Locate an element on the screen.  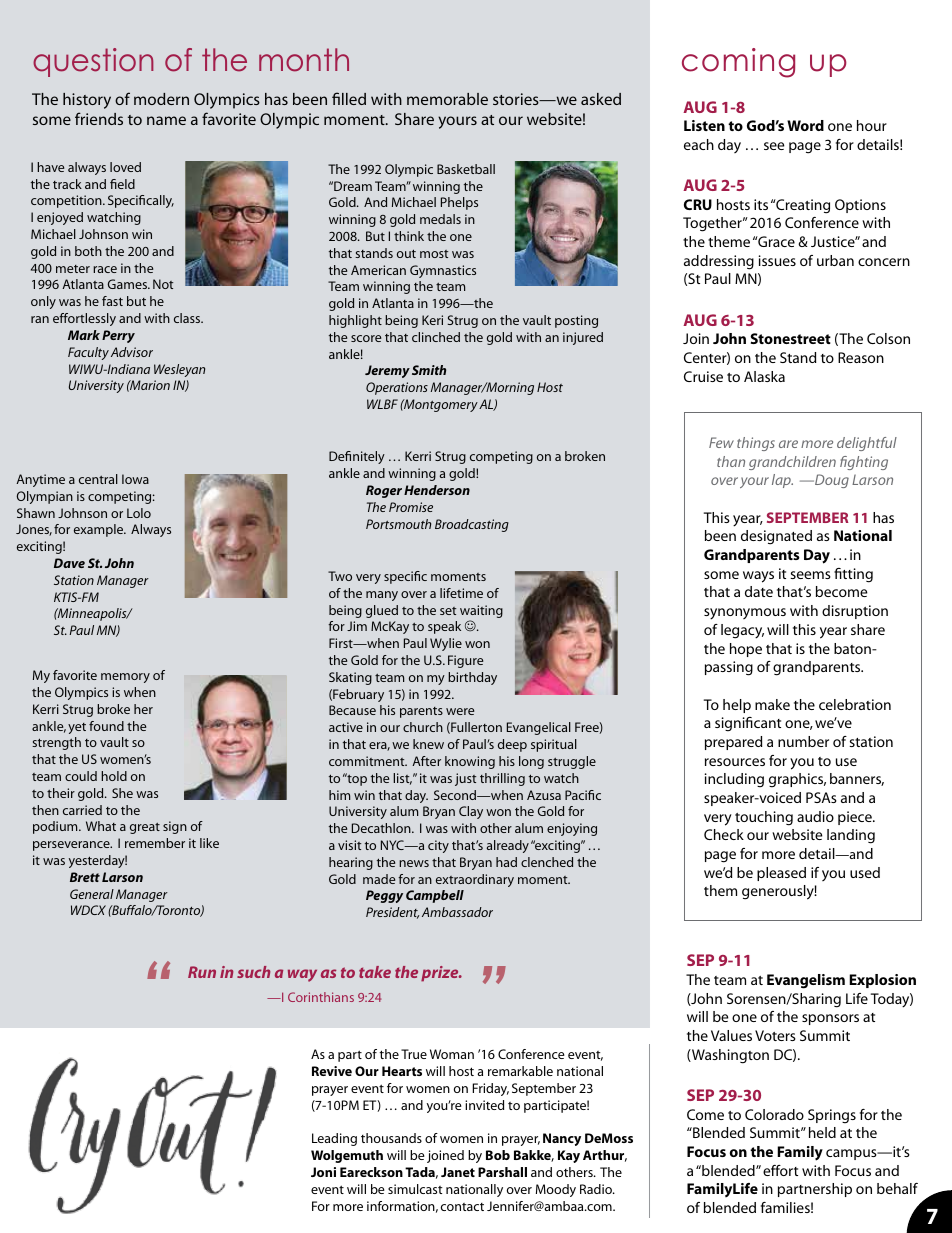
Word is located at coordinates (805, 125).
